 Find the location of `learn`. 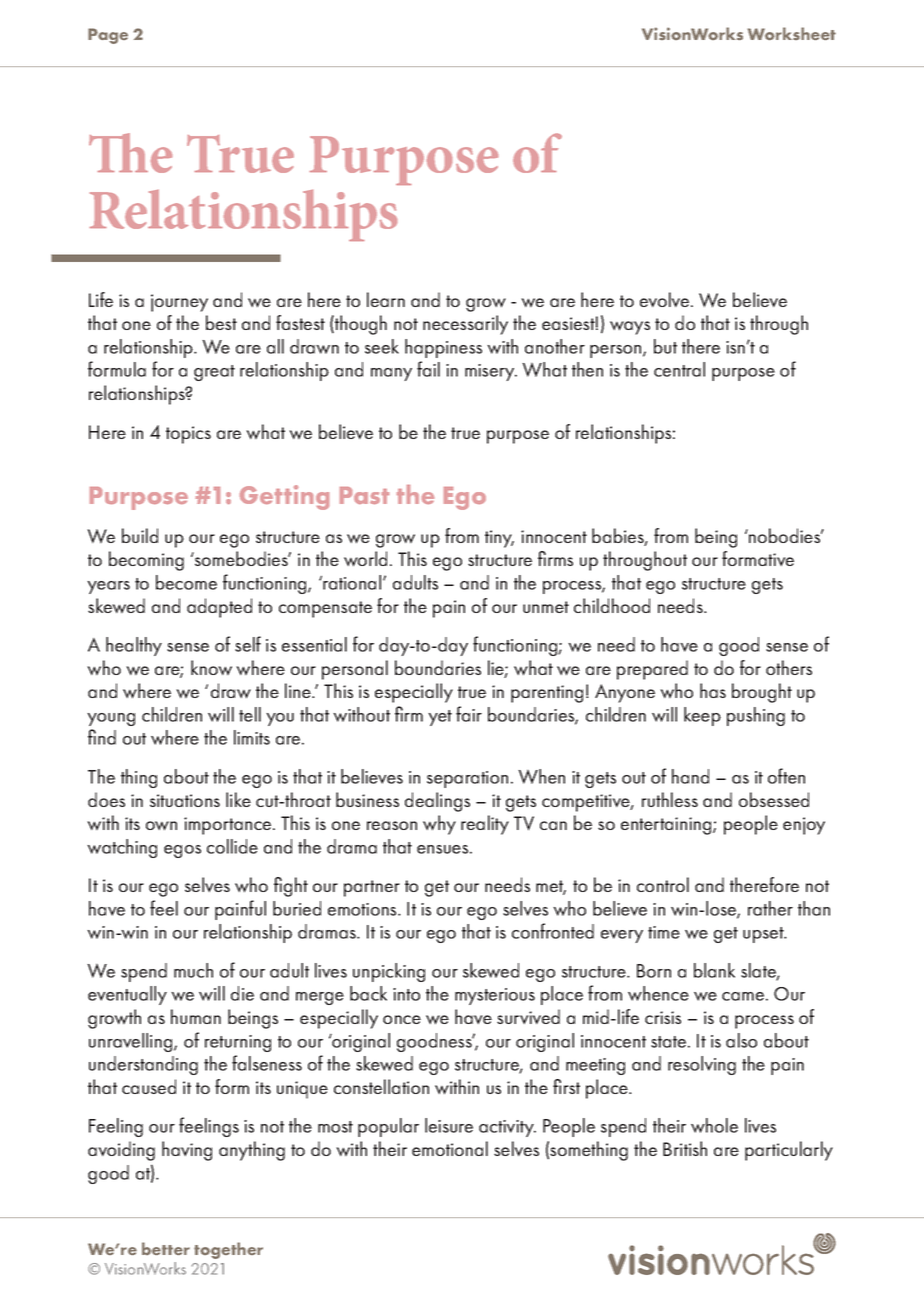

learn is located at coordinates (386, 299).
